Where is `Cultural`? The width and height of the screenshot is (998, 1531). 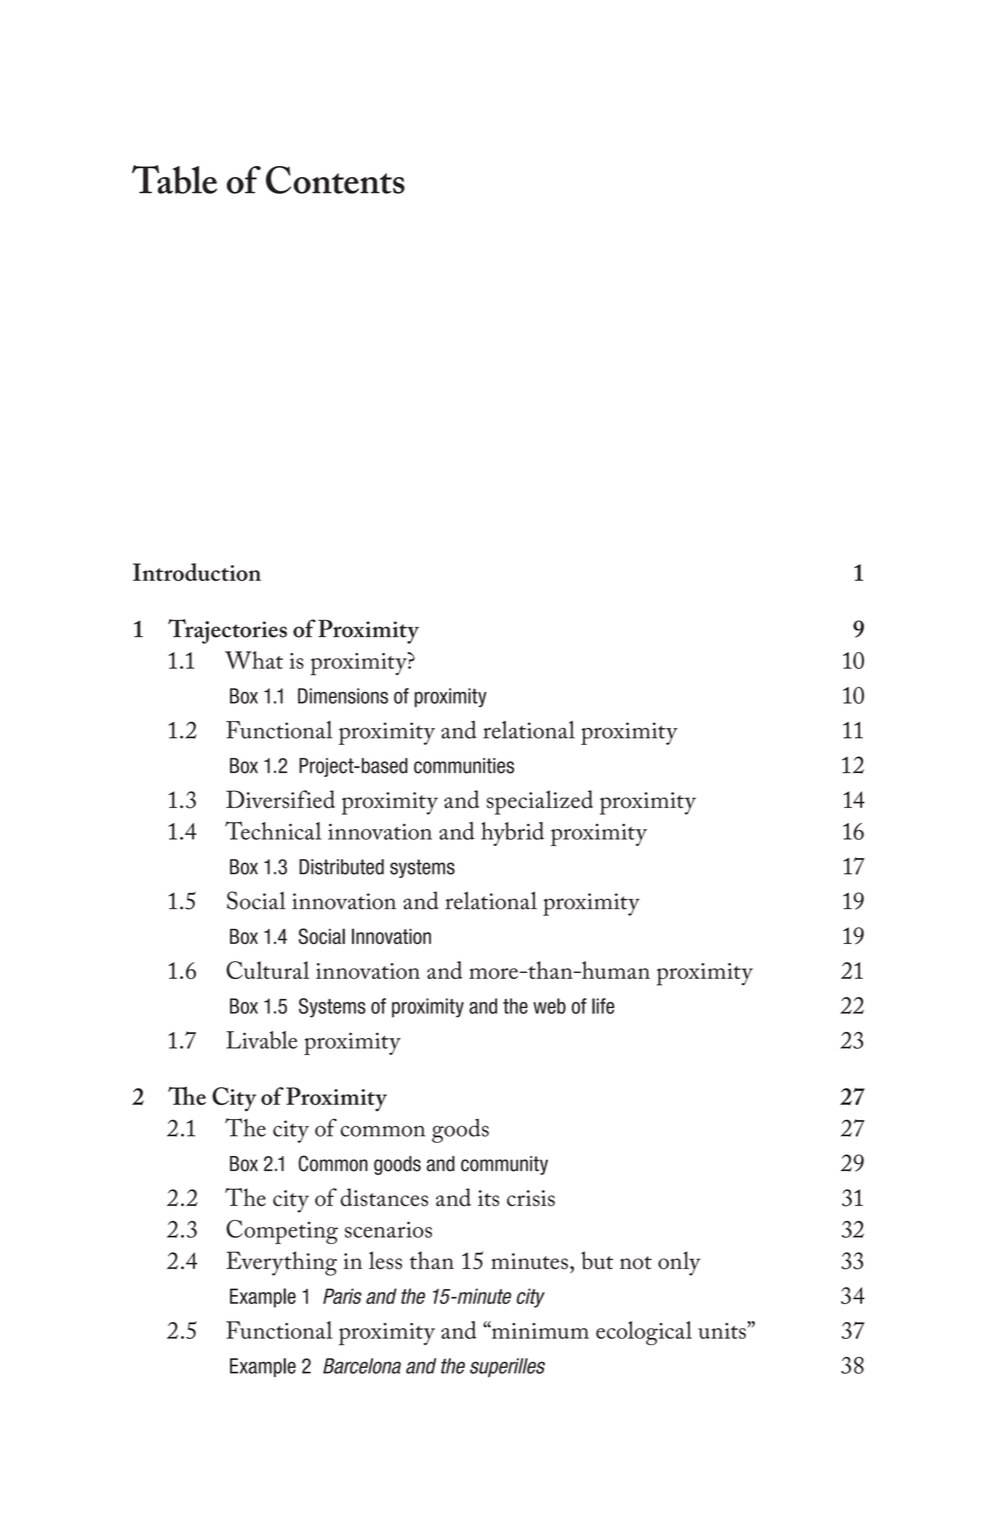
Cultural is located at coordinates (267, 970).
